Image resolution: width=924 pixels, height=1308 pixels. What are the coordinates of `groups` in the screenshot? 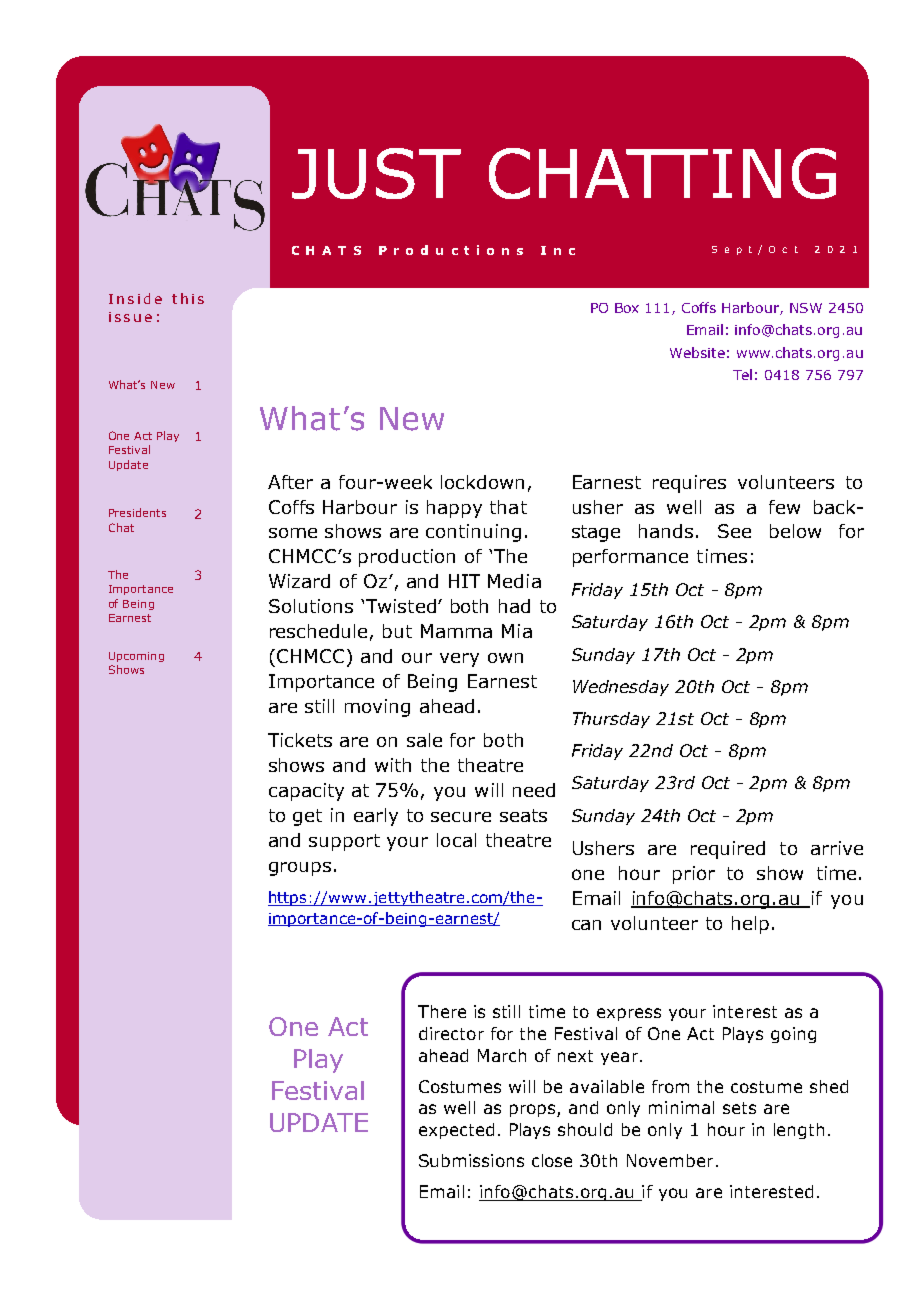 It's located at (300, 869).
